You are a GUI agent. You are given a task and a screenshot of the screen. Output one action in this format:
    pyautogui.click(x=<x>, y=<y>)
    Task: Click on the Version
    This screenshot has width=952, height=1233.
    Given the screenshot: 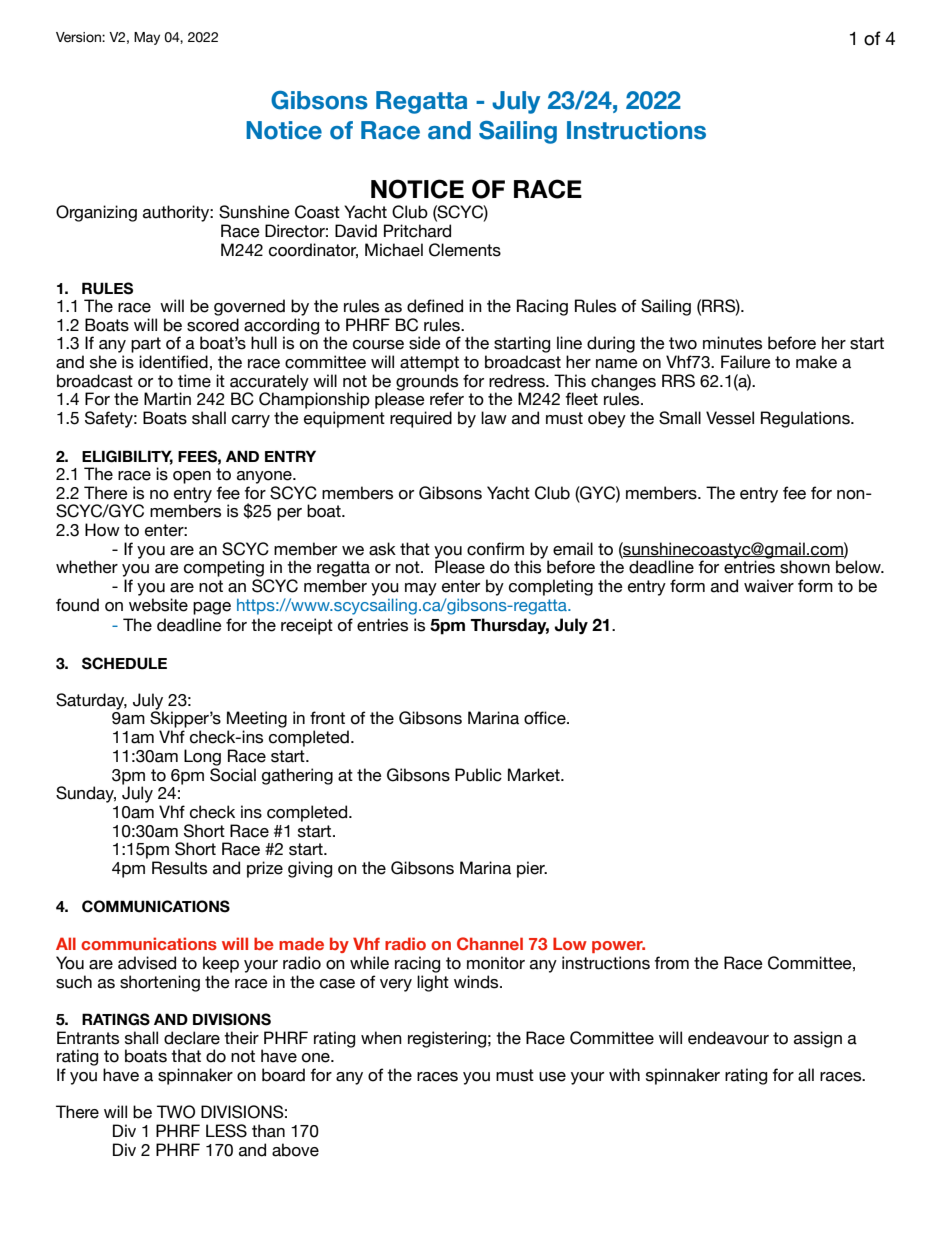 What is the action you would take?
    pyautogui.click(x=79, y=37)
